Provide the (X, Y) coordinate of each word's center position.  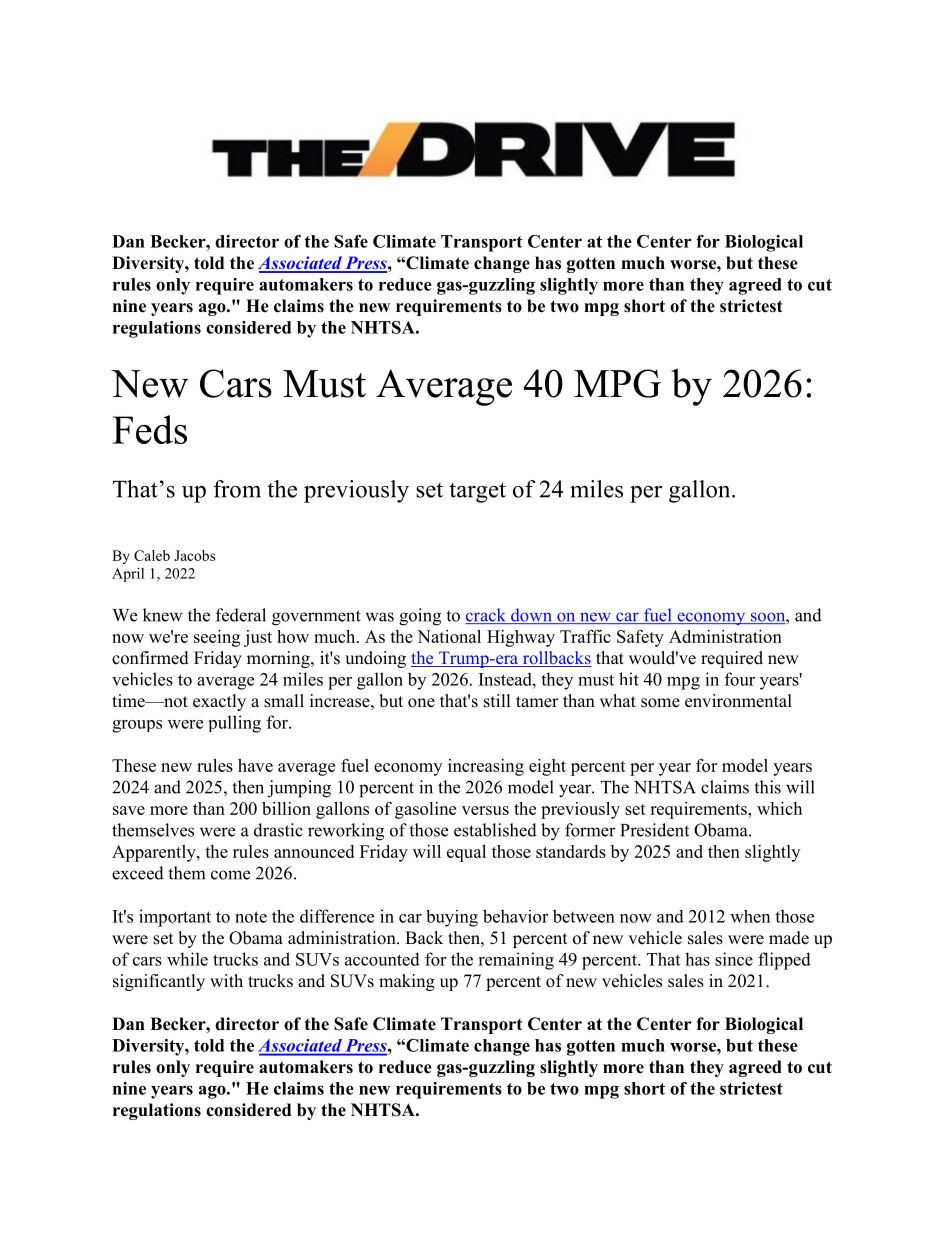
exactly (219, 702)
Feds (150, 429)
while (187, 959)
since (734, 959)
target (477, 492)
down (531, 616)
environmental (738, 701)
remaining (516, 961)
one (421, 703)
